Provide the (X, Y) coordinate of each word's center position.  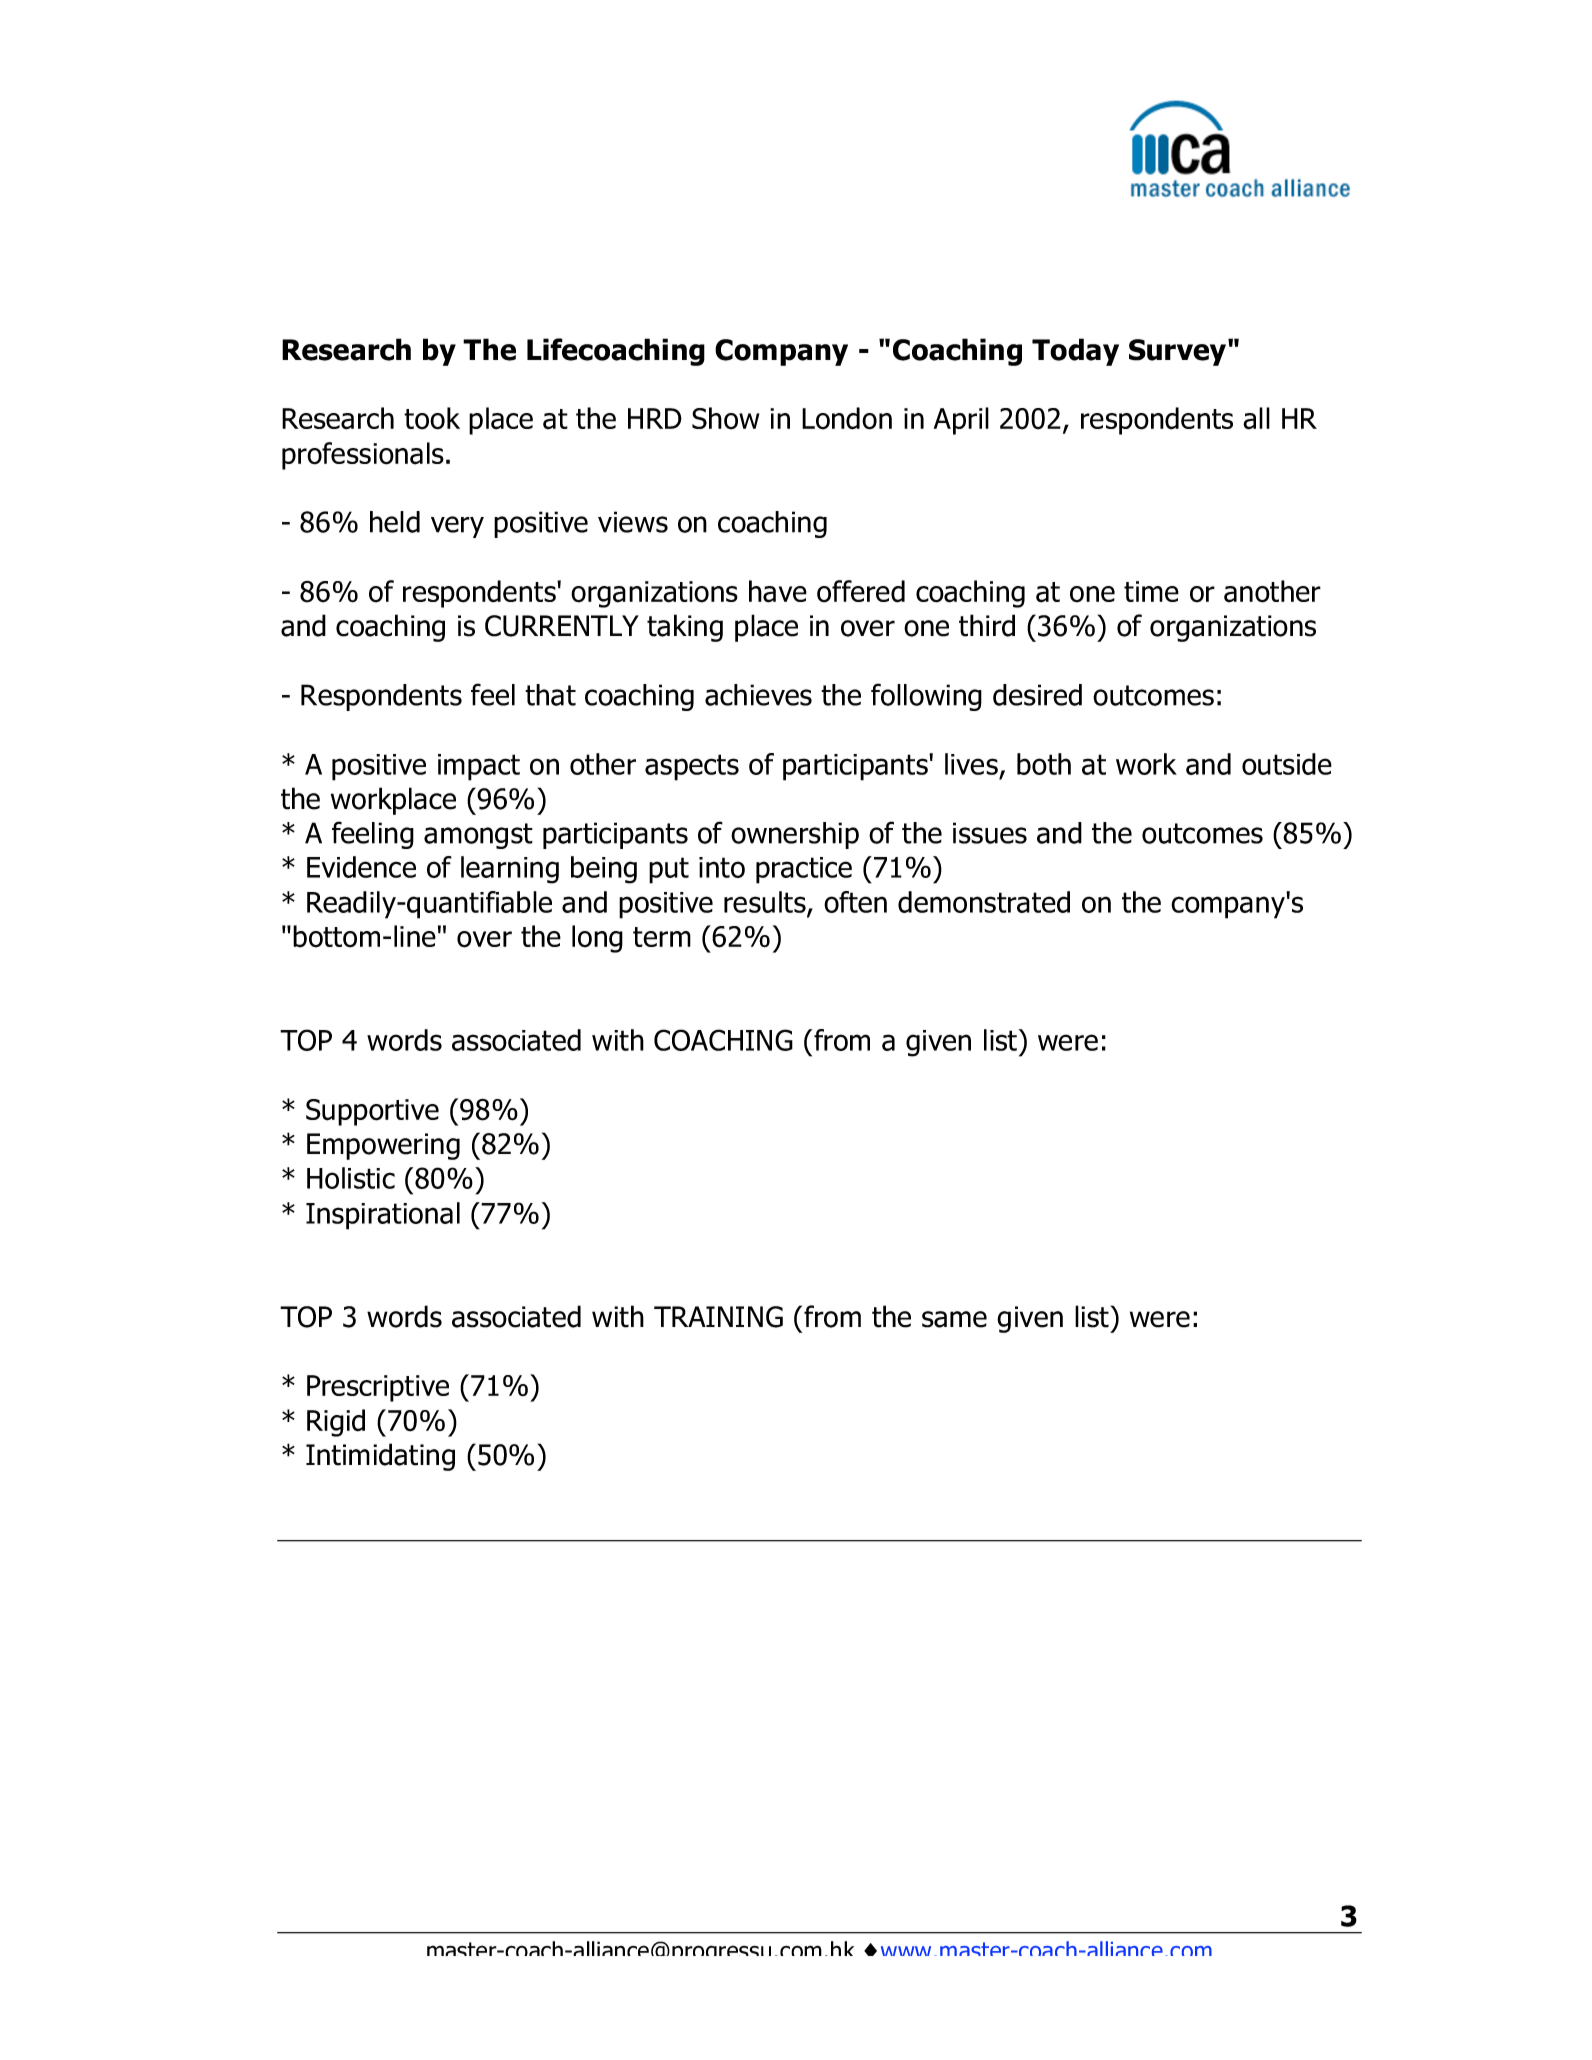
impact (479, 767)
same (954, 1319)
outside (1287, 764)
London (847, 418)
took (432, 418)
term (662, 937)
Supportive (372, 1112)
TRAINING (718, 1317)
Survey (1179, 352)
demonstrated (984, 902)
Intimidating (380, 1457)
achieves (758, 695)
